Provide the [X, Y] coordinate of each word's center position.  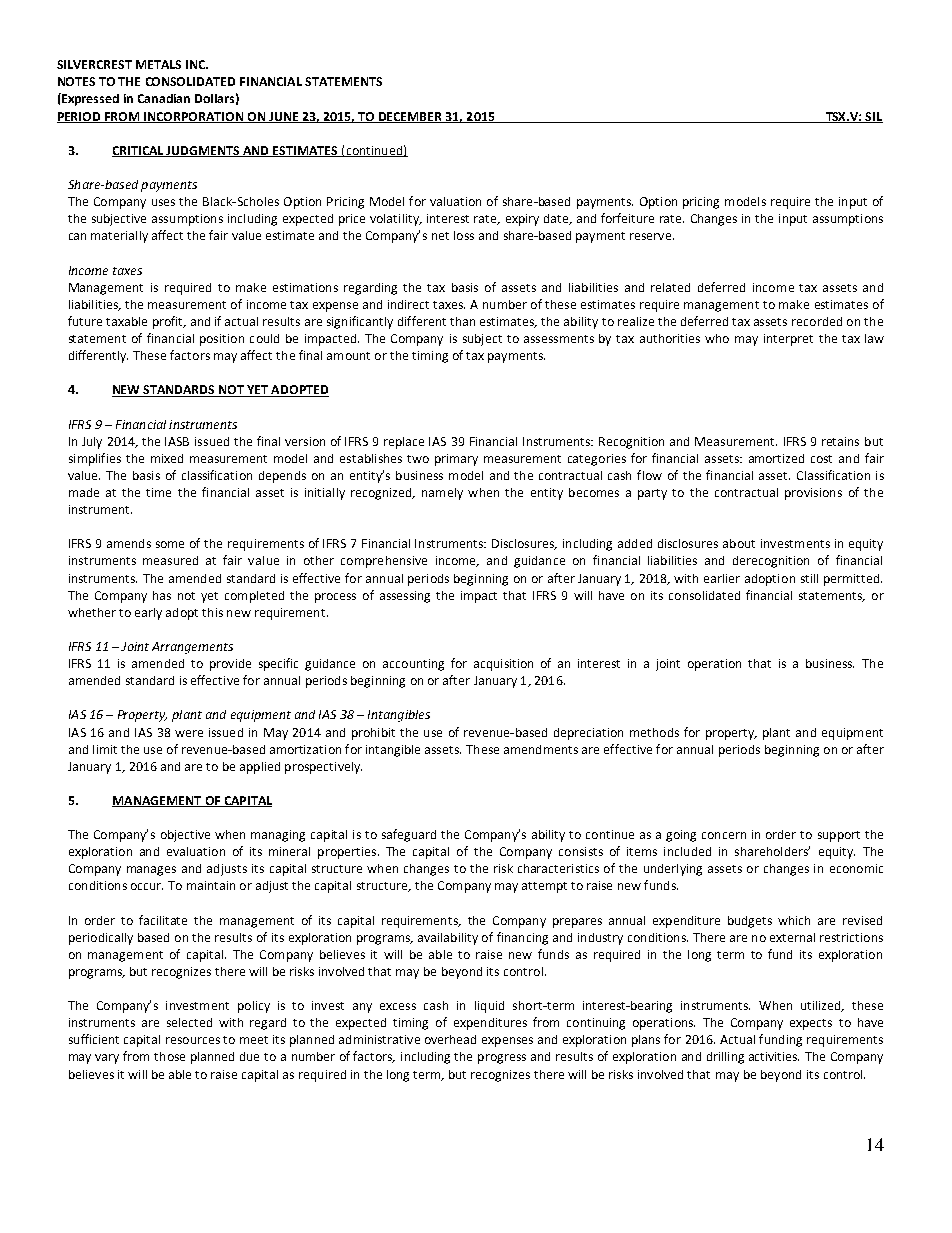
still [809, 578]
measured [170, 560]
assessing [405, 597]
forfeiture [627, 218]
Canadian [164, 98]
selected [189, 1022]
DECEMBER [410, 117]
